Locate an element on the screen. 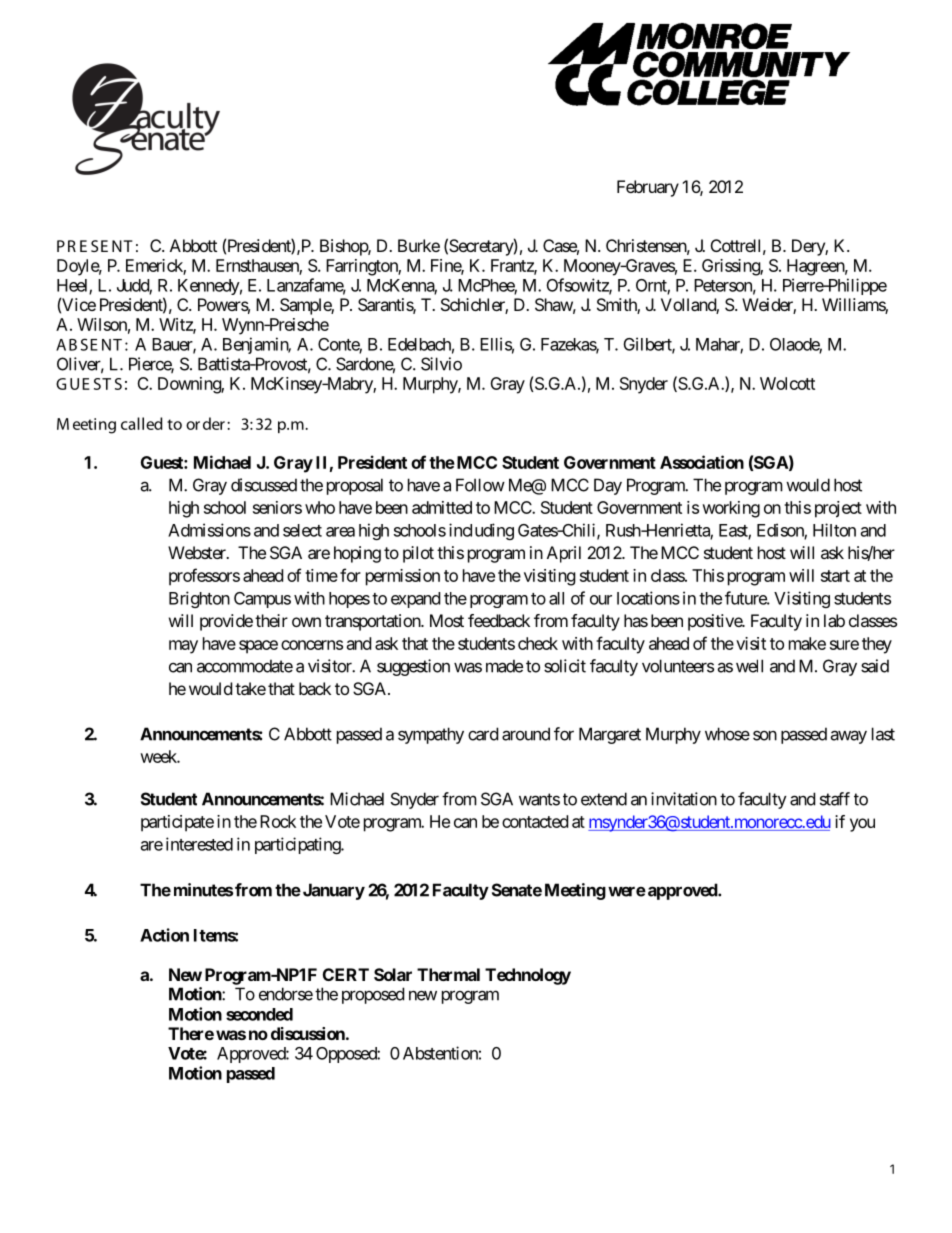 The image size is (952, 1233). February is located at coordinates (648, 188).
